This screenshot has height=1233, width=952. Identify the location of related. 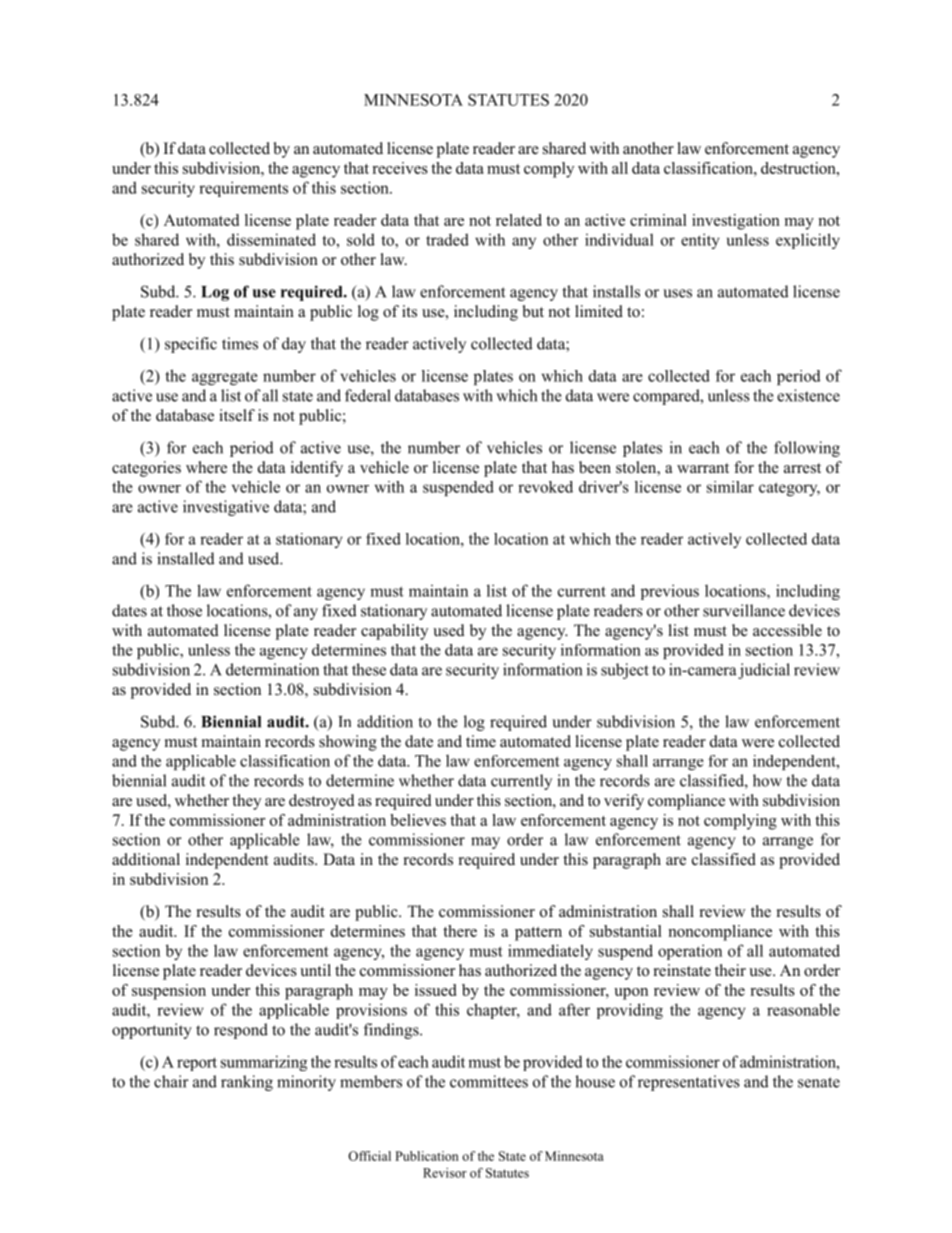
(519, 220).
